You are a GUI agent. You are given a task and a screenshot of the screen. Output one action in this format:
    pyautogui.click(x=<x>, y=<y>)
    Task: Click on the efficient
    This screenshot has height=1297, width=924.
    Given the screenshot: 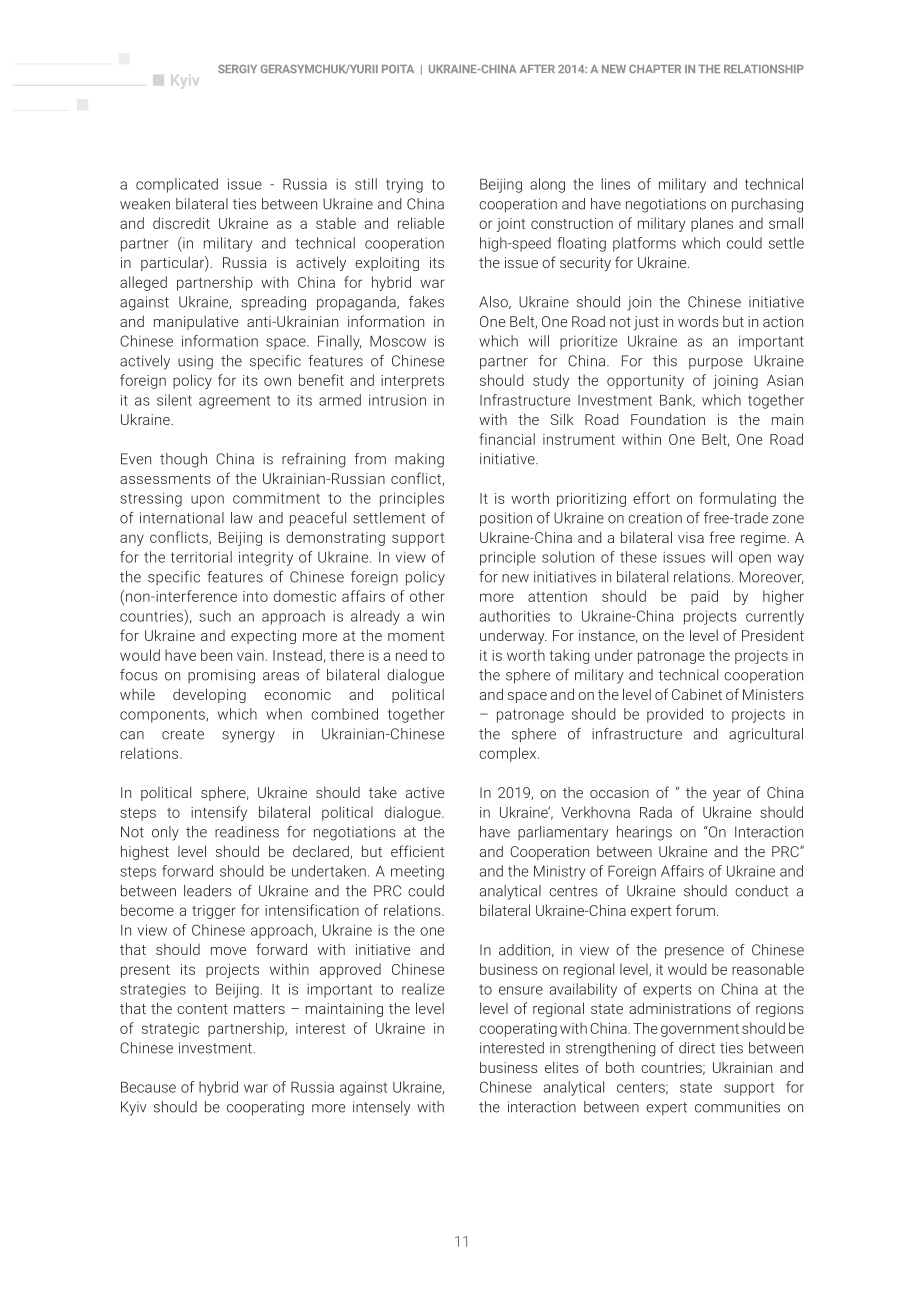 What is the action you would take?
    pyautogui.click(x=417, y=851)
